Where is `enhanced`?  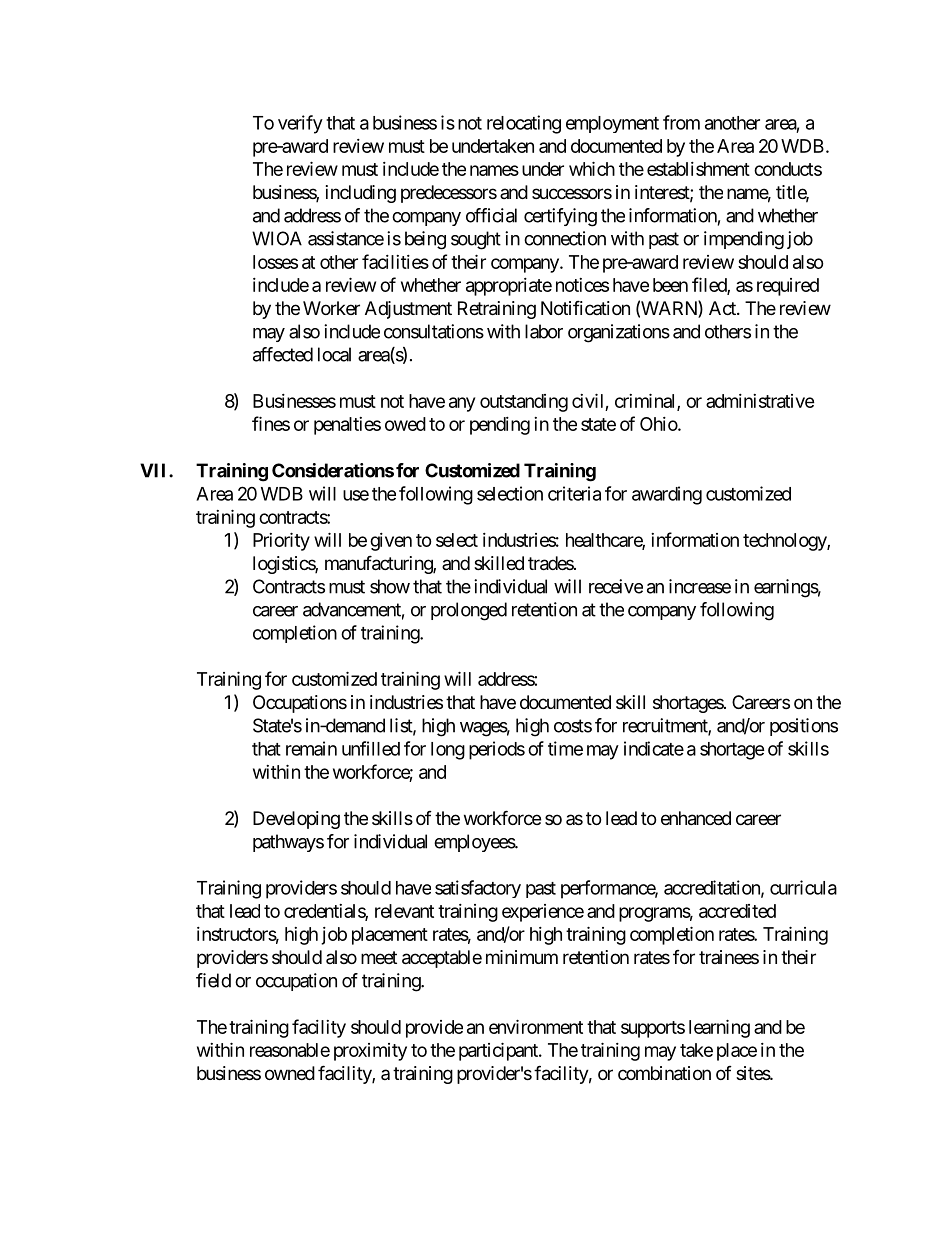 enhanced is located at coordinates (696, 818).
